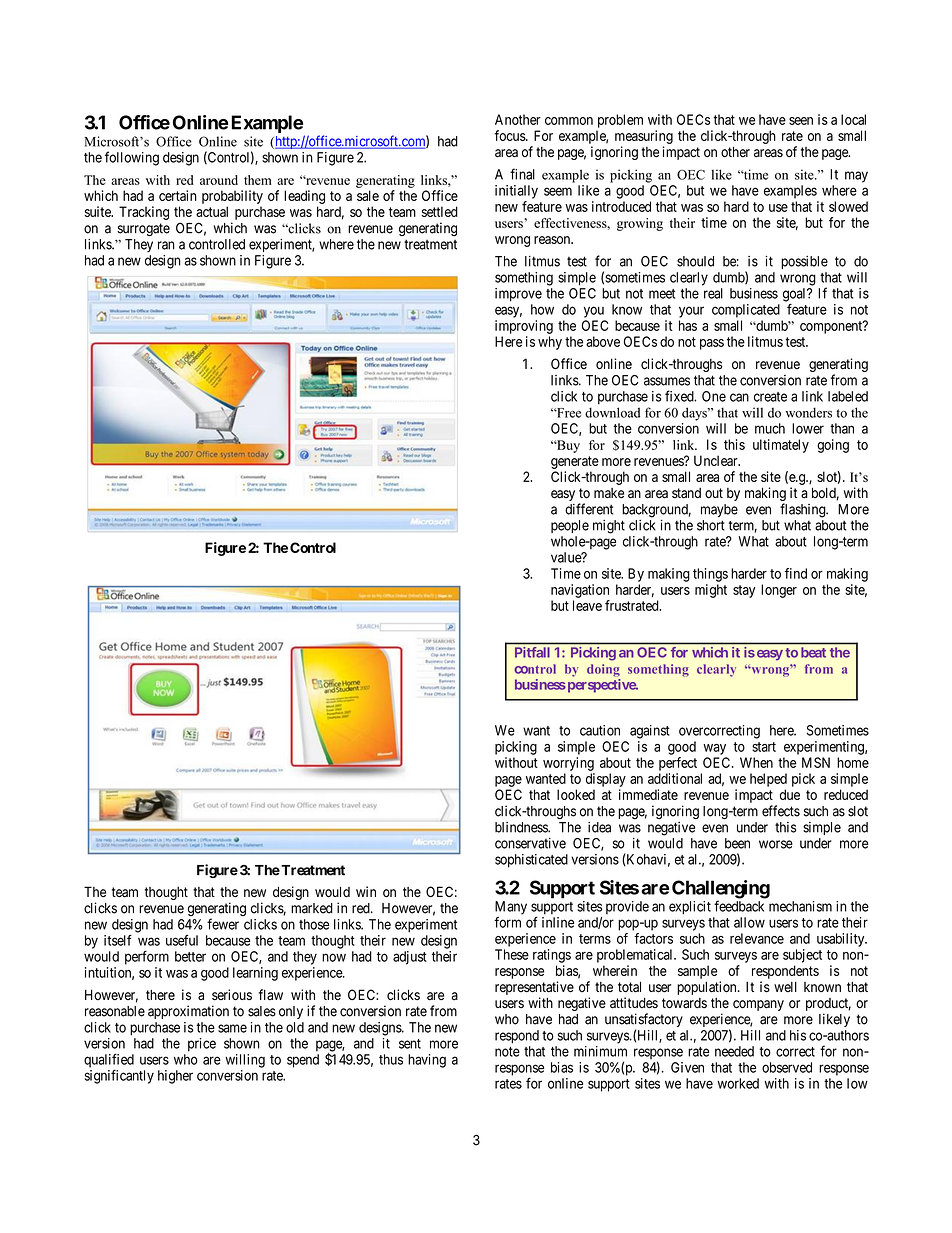 The image size is (952, 1233). What do you see at coordinates (219, 180) in the screenshot?
I see `around` at bounding box center [219, 180].
